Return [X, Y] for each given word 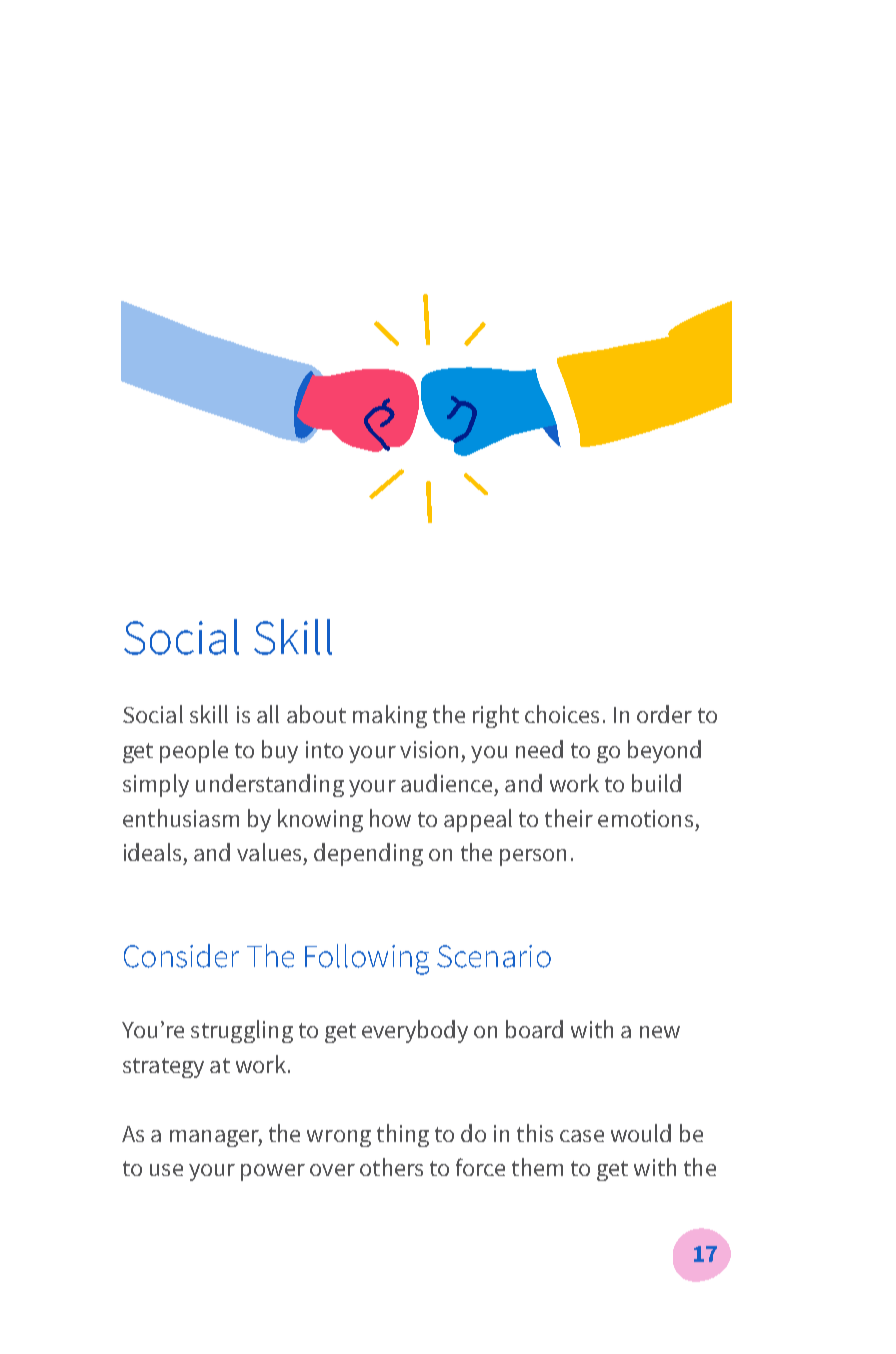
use [166, 1170]
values [269, 852]
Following [367, 959]
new [660, 1032]
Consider [181, 956]
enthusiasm [181, 818]
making [390, 716]
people [194, 751]
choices [562, 714]
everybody [415, 1031]
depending [368, 854]
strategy [163, 1068]
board [534, 1029]
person [533, 857]
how [390, 818]
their [569, 818]
